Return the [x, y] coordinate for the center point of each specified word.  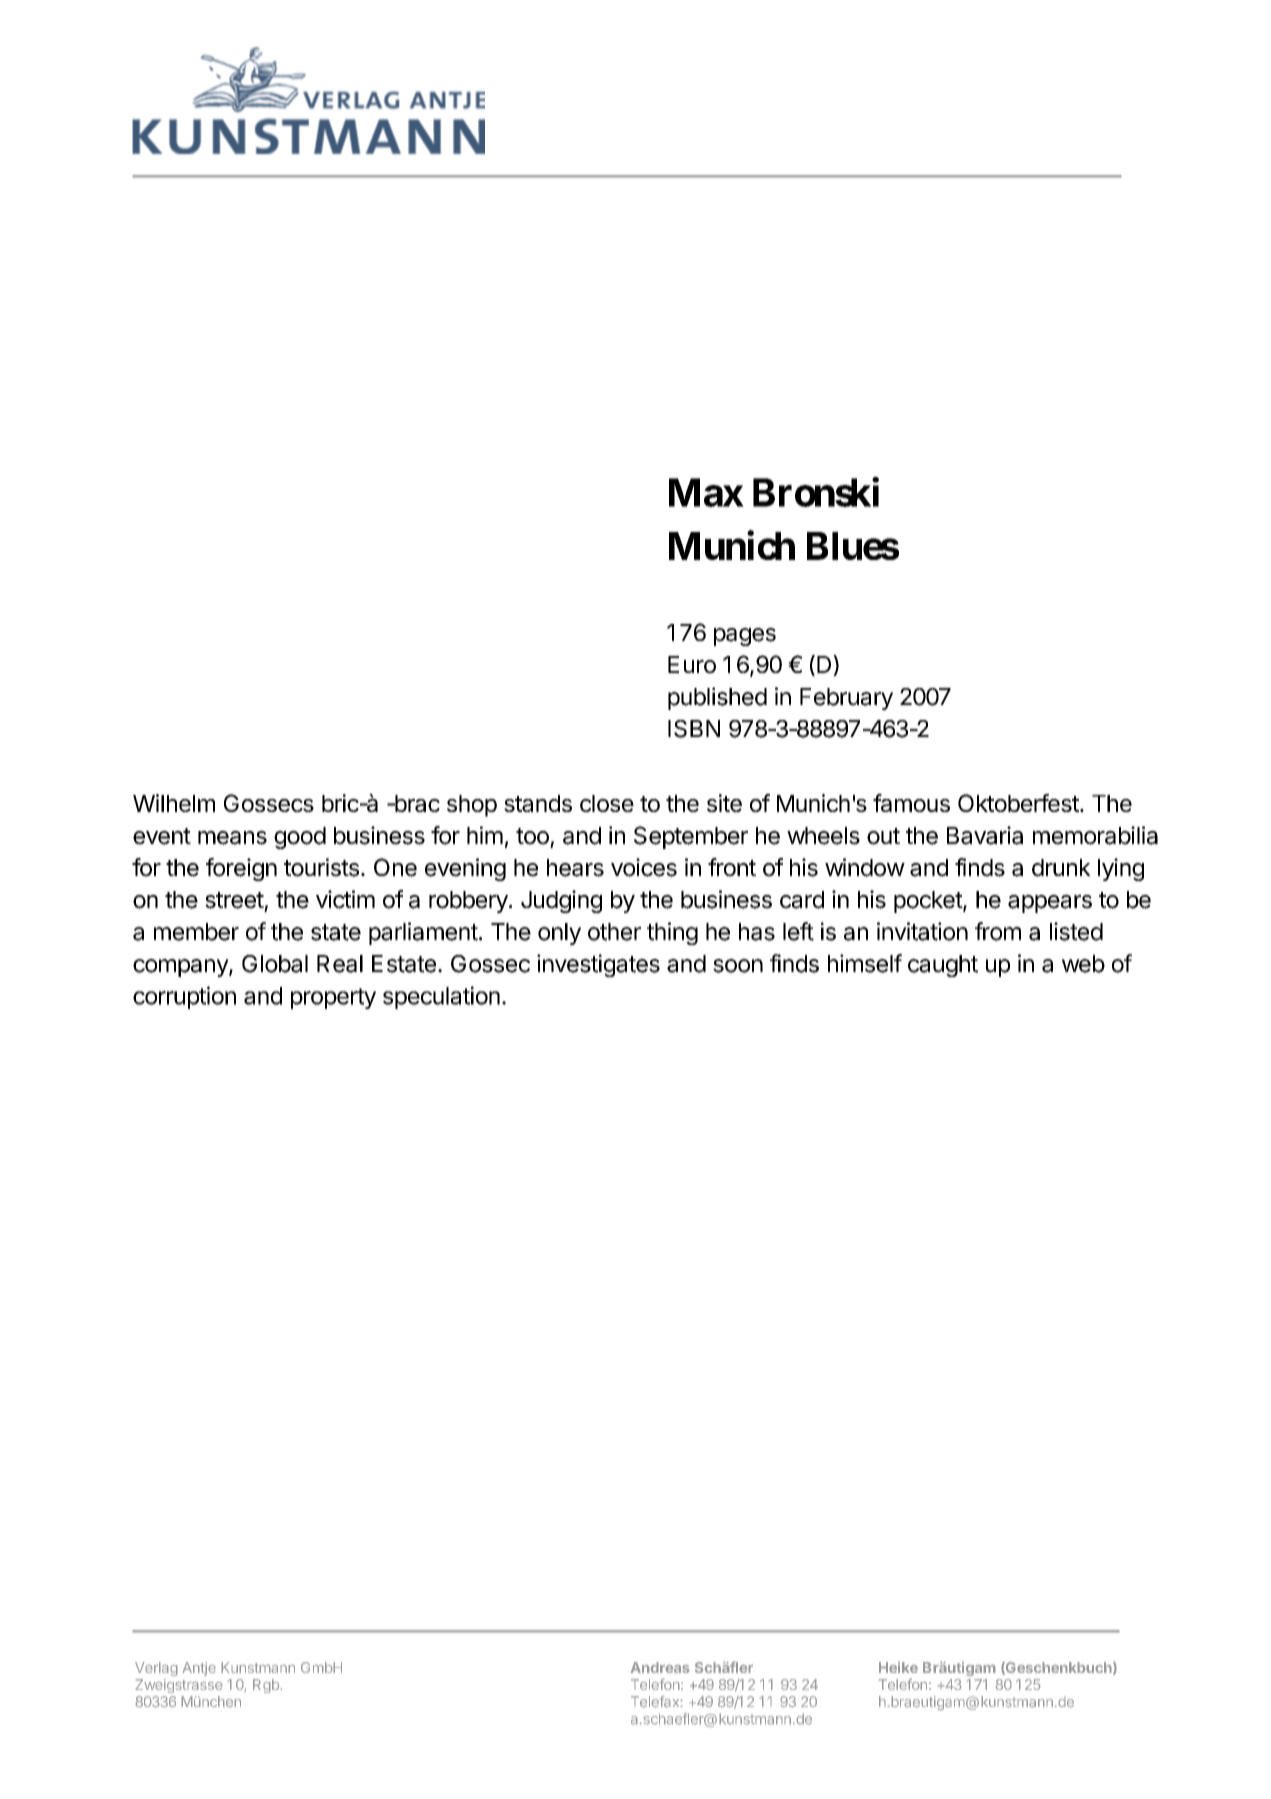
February [846, 699]
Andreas [660, 1667]
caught [943, 966]
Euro [692, 665]
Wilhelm [174, 803]
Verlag [156, 1669]
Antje [199, 1669]
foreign [241, 869]
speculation [441, 997]
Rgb [267, 1686]
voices [644, 867]
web [1083, 964]
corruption [184, 997]
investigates [598, 965]
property [333, 998]
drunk [1061, 868]
